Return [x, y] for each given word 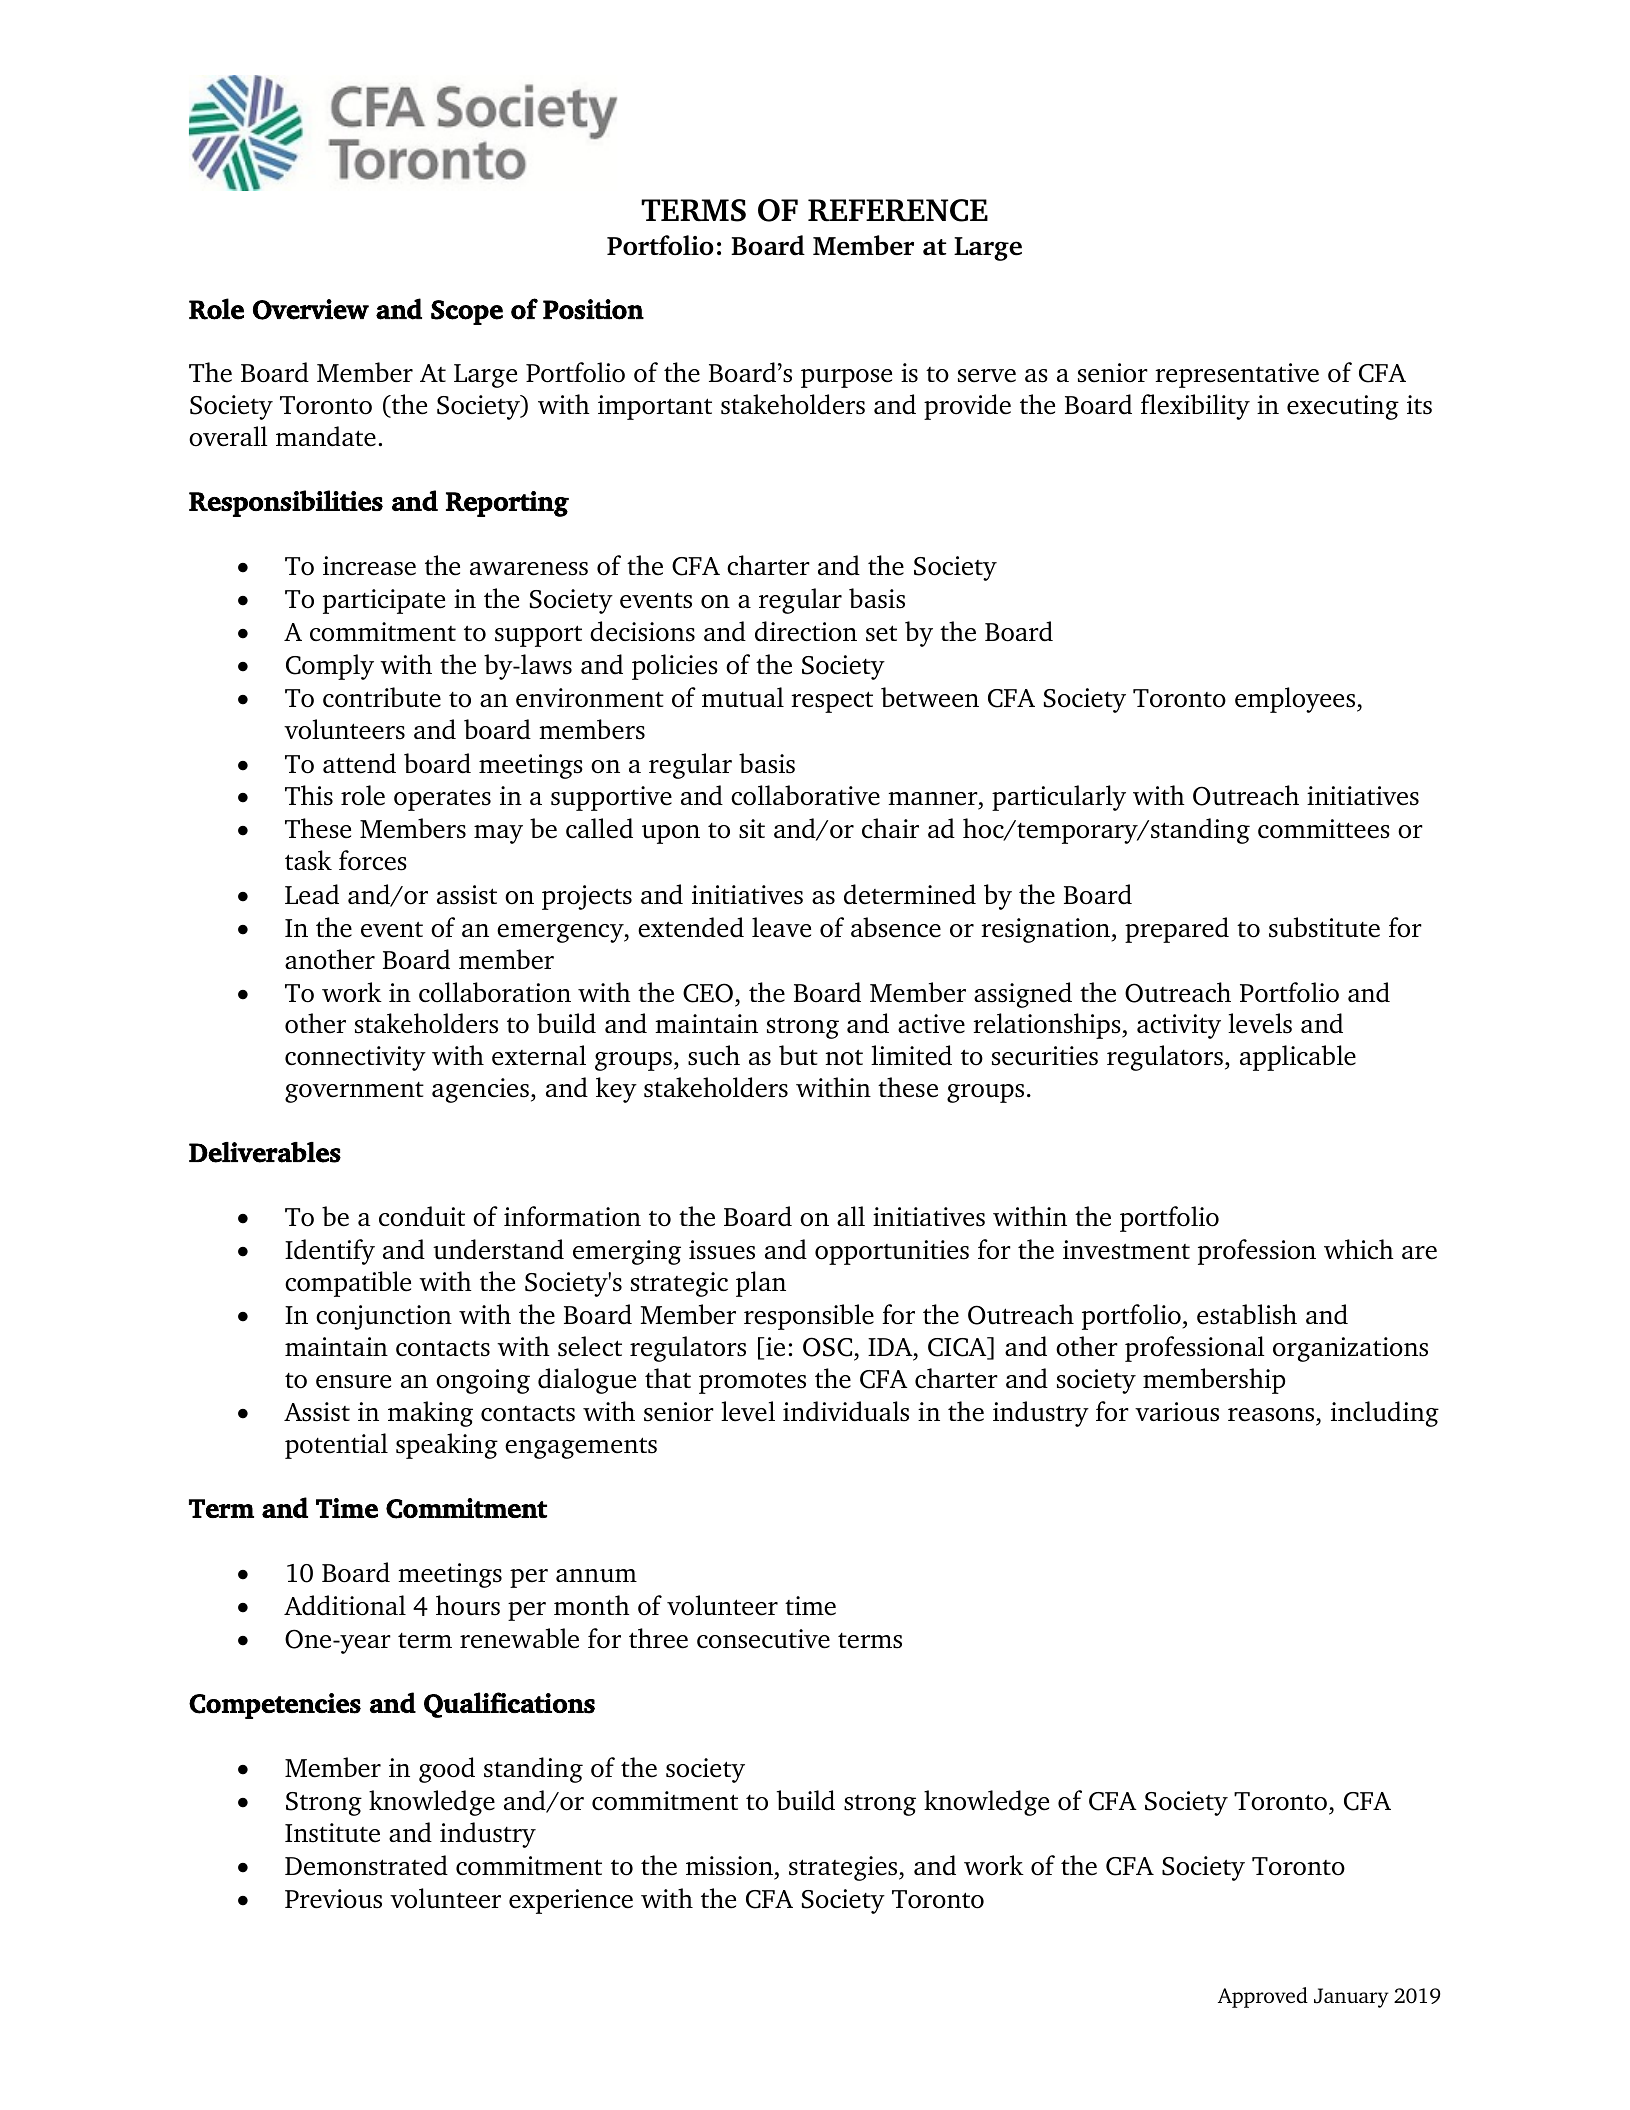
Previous [333, 1899]
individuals [846, 1411]
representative [1237, 375]
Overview [311, 309]
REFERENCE [898, 210]
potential [336, 1446]
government [354, 1092]
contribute [382, 697]
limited [911, 1055]
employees [1296, 700]
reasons [1271, 1415]
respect [832, 702]
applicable [1298, 1058]
